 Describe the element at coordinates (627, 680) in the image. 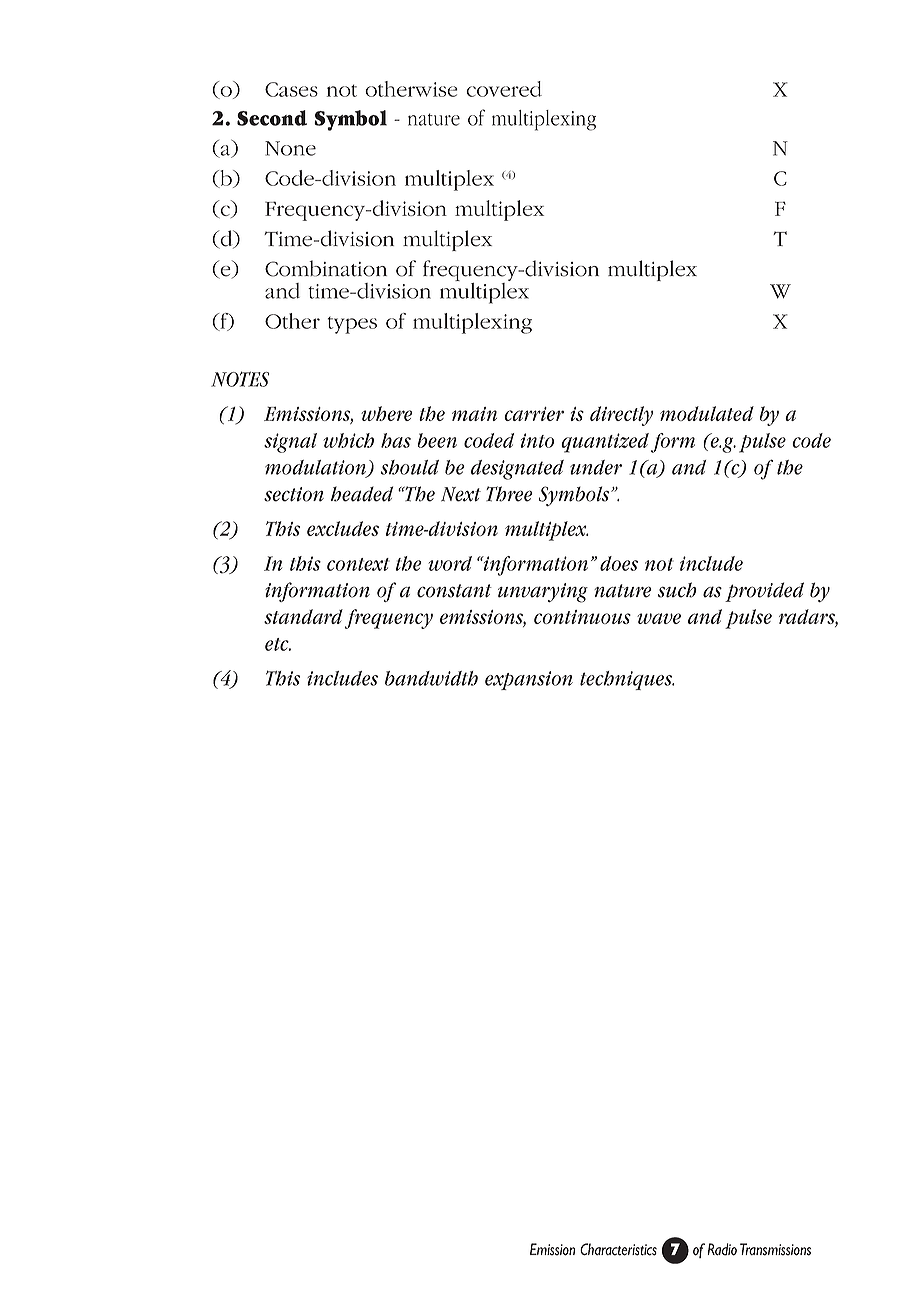

I see `techniques` at that location.
